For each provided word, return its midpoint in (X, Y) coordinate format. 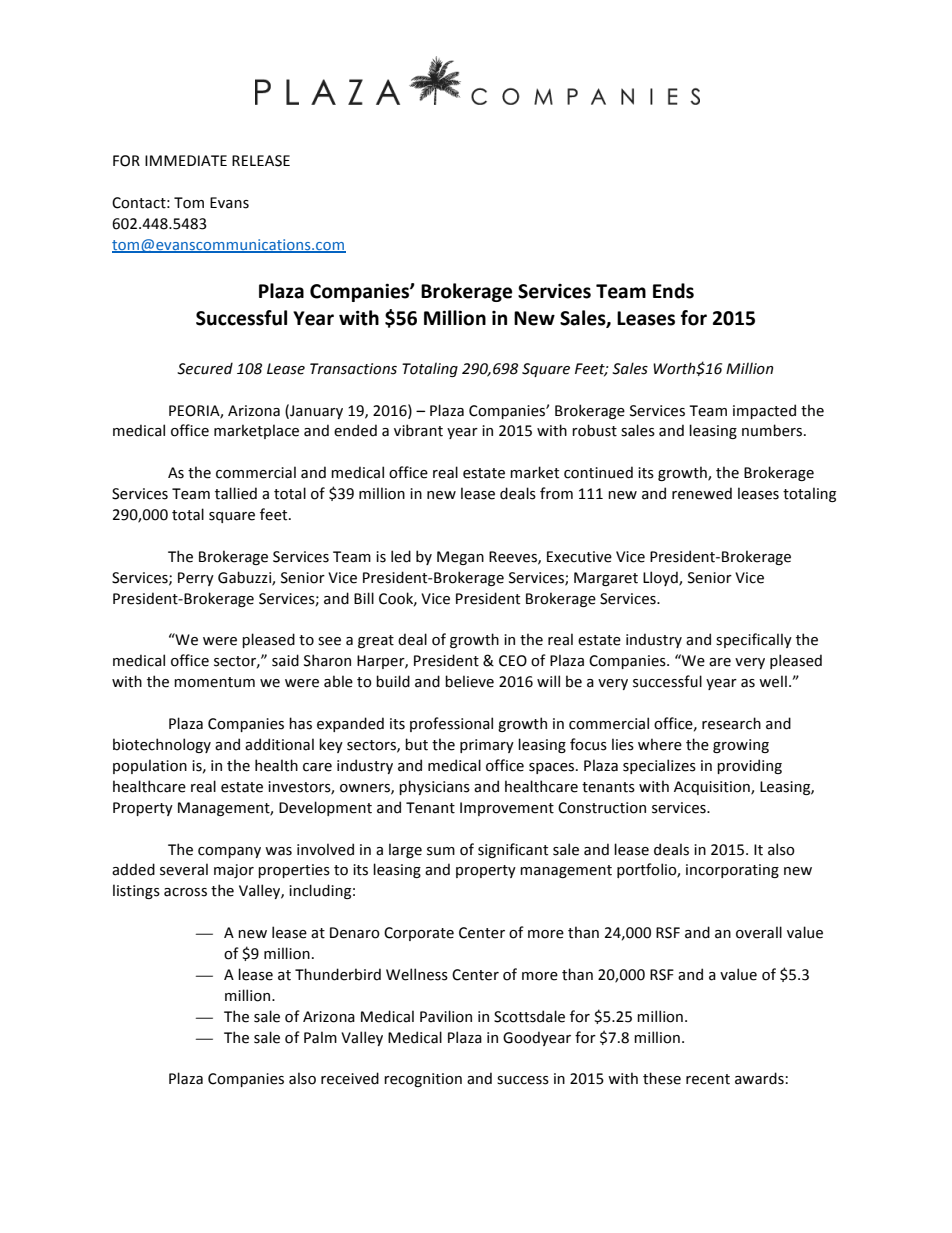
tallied (236, 493)
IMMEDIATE (186, 160)
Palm (320, 1037)
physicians (434, 787)
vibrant (418, 430)
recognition (423, 1080)
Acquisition (713, 788)
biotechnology (162, 745)
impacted (764, 411)
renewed (702, 493)
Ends (673, 291)
